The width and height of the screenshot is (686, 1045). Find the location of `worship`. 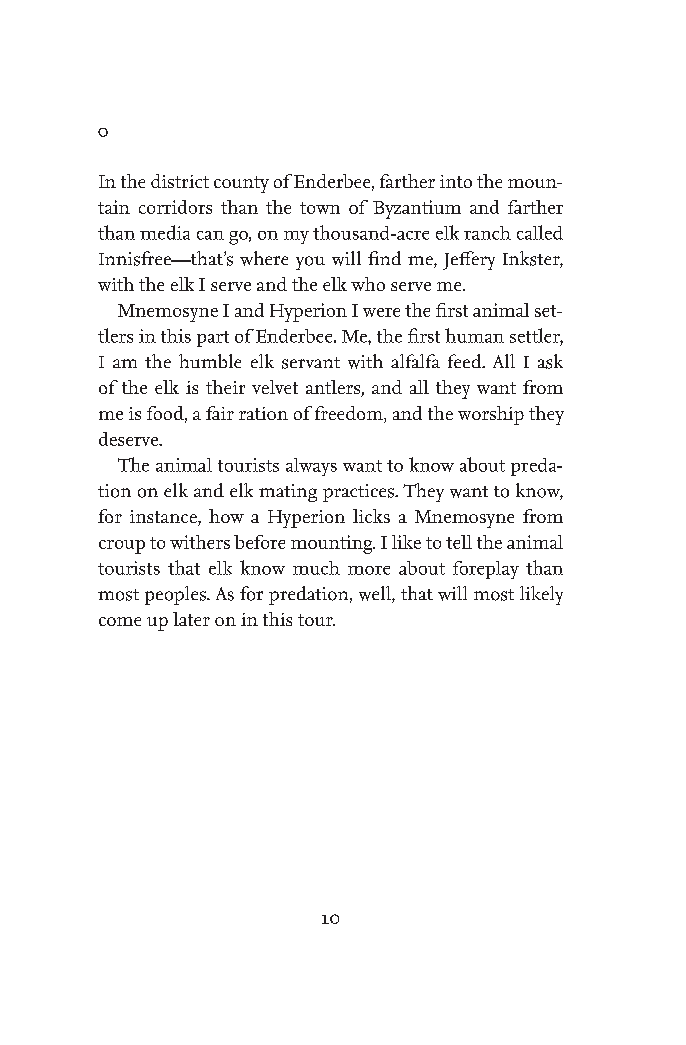

worship is located at coordinates (491, 415).
